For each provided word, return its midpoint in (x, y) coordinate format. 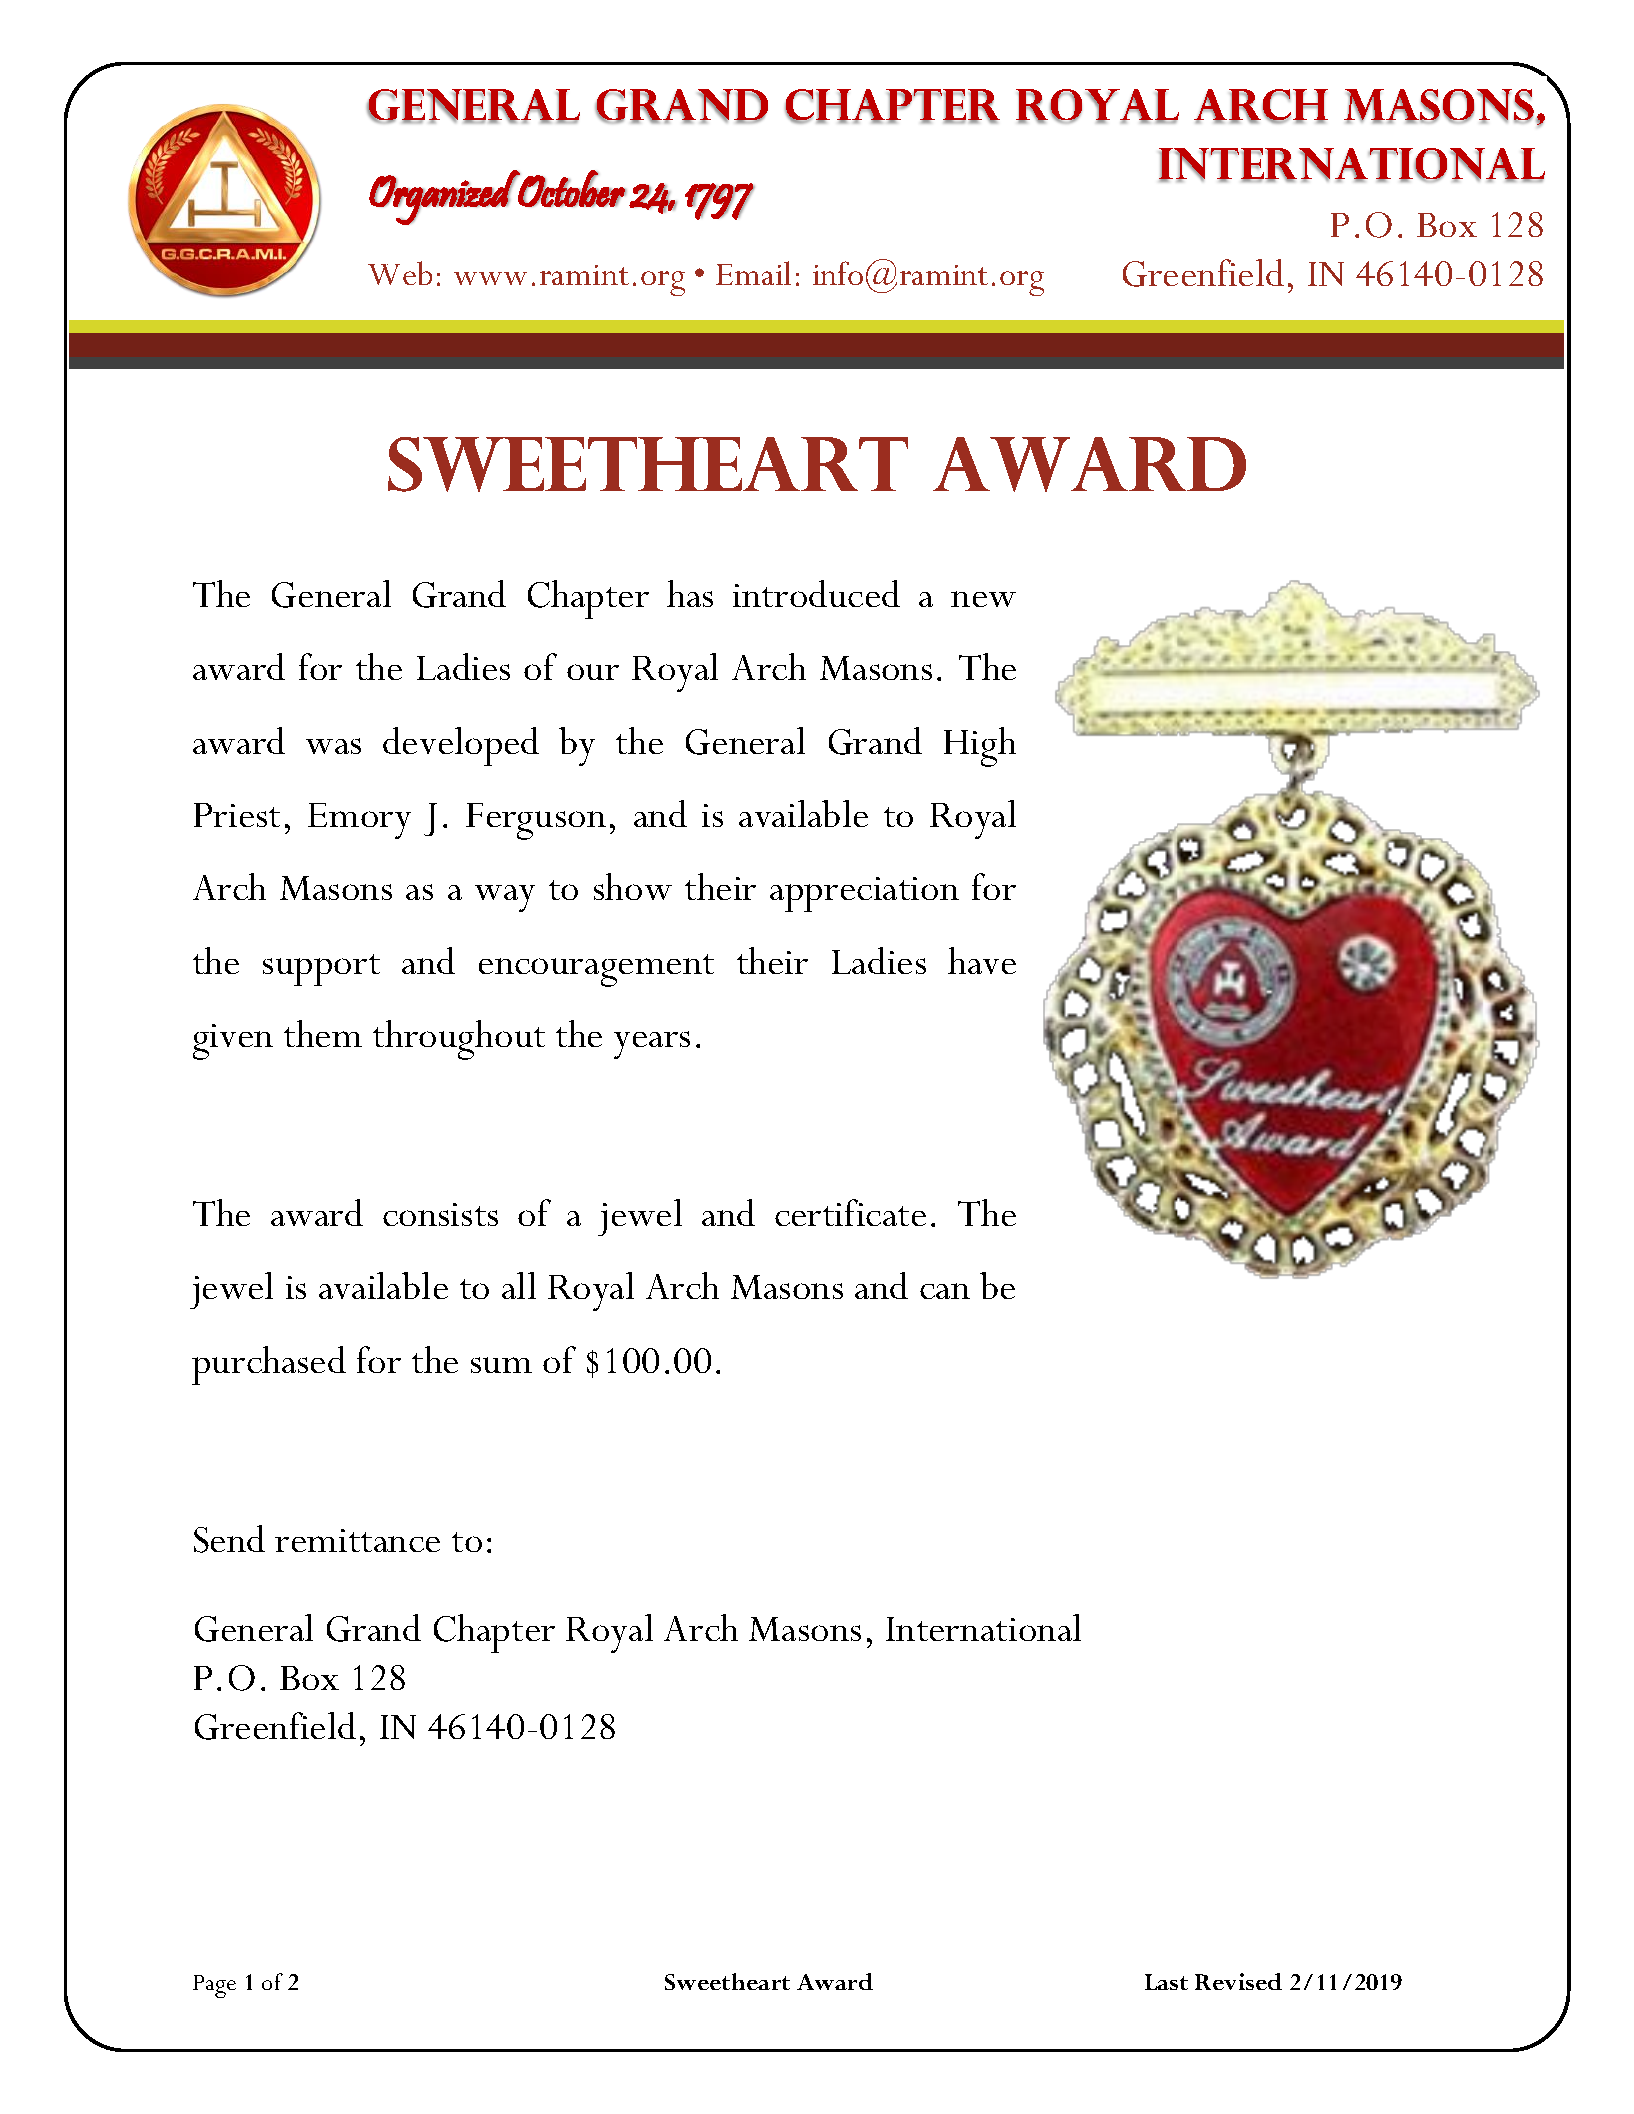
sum (501, 1365)
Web (400, 273)
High (980, 747)
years (652, 1045)
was (333, 746)
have (982, 960)
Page (214, 1986)
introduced (816, 593)
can (945, 1291)
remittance (357, 1540)
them (323, 1033)
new (983, 599)
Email (753, 273)
